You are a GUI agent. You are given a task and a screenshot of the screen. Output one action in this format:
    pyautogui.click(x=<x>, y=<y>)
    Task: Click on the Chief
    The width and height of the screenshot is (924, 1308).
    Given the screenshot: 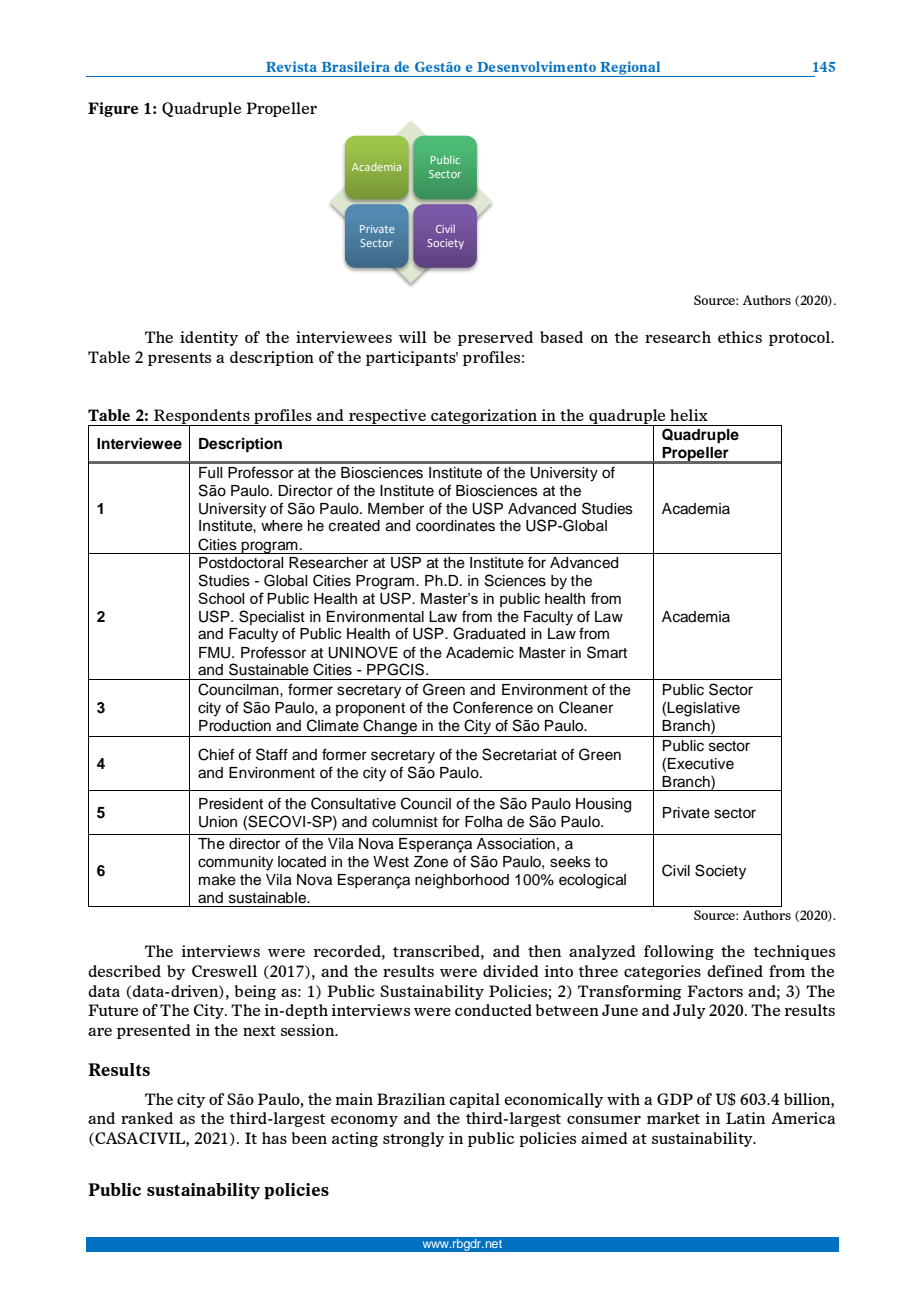 What is the action you would take?
    pyautogui.click(x=216, y=754)
